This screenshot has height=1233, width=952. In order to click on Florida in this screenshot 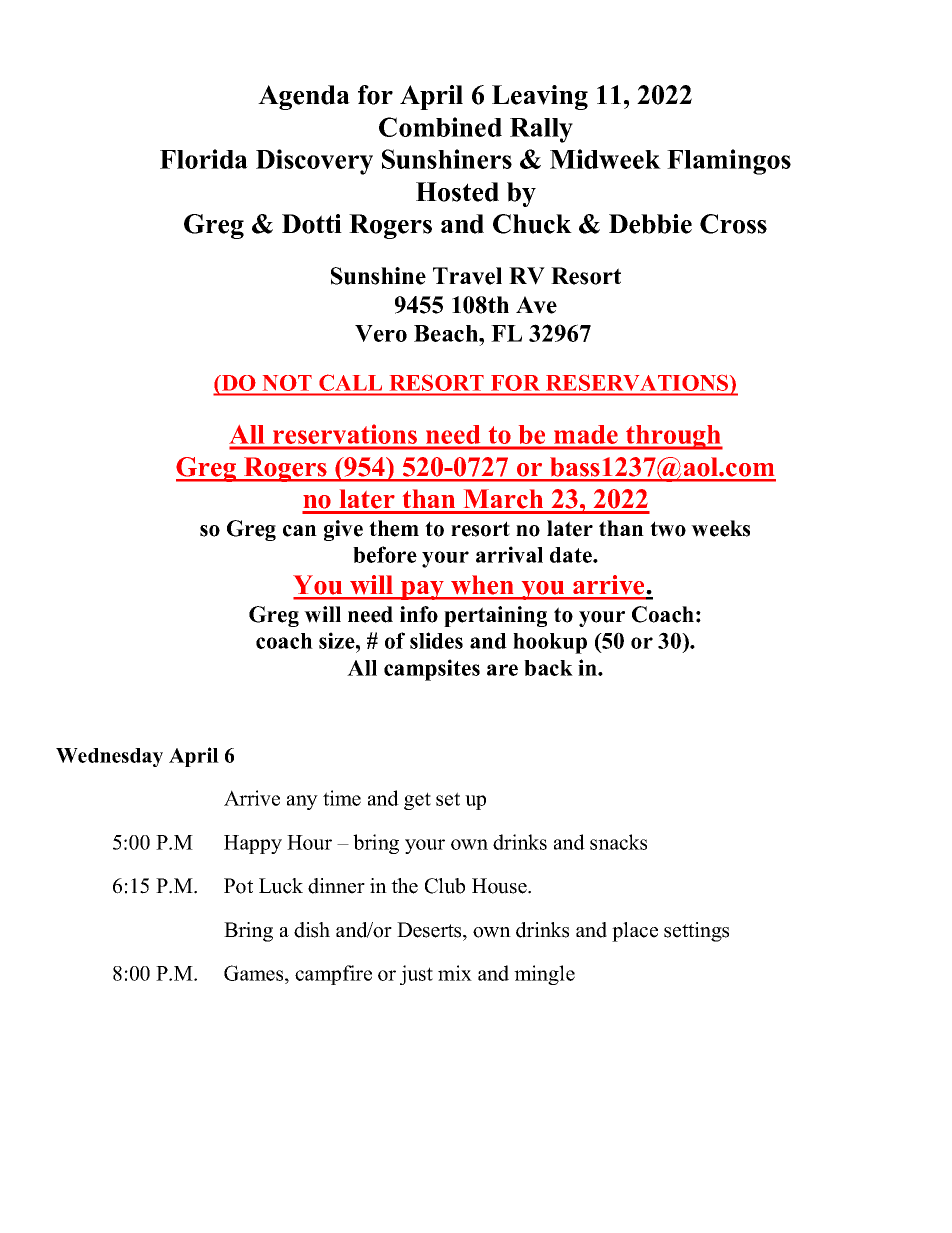, I will do `click(204, 159)`.
